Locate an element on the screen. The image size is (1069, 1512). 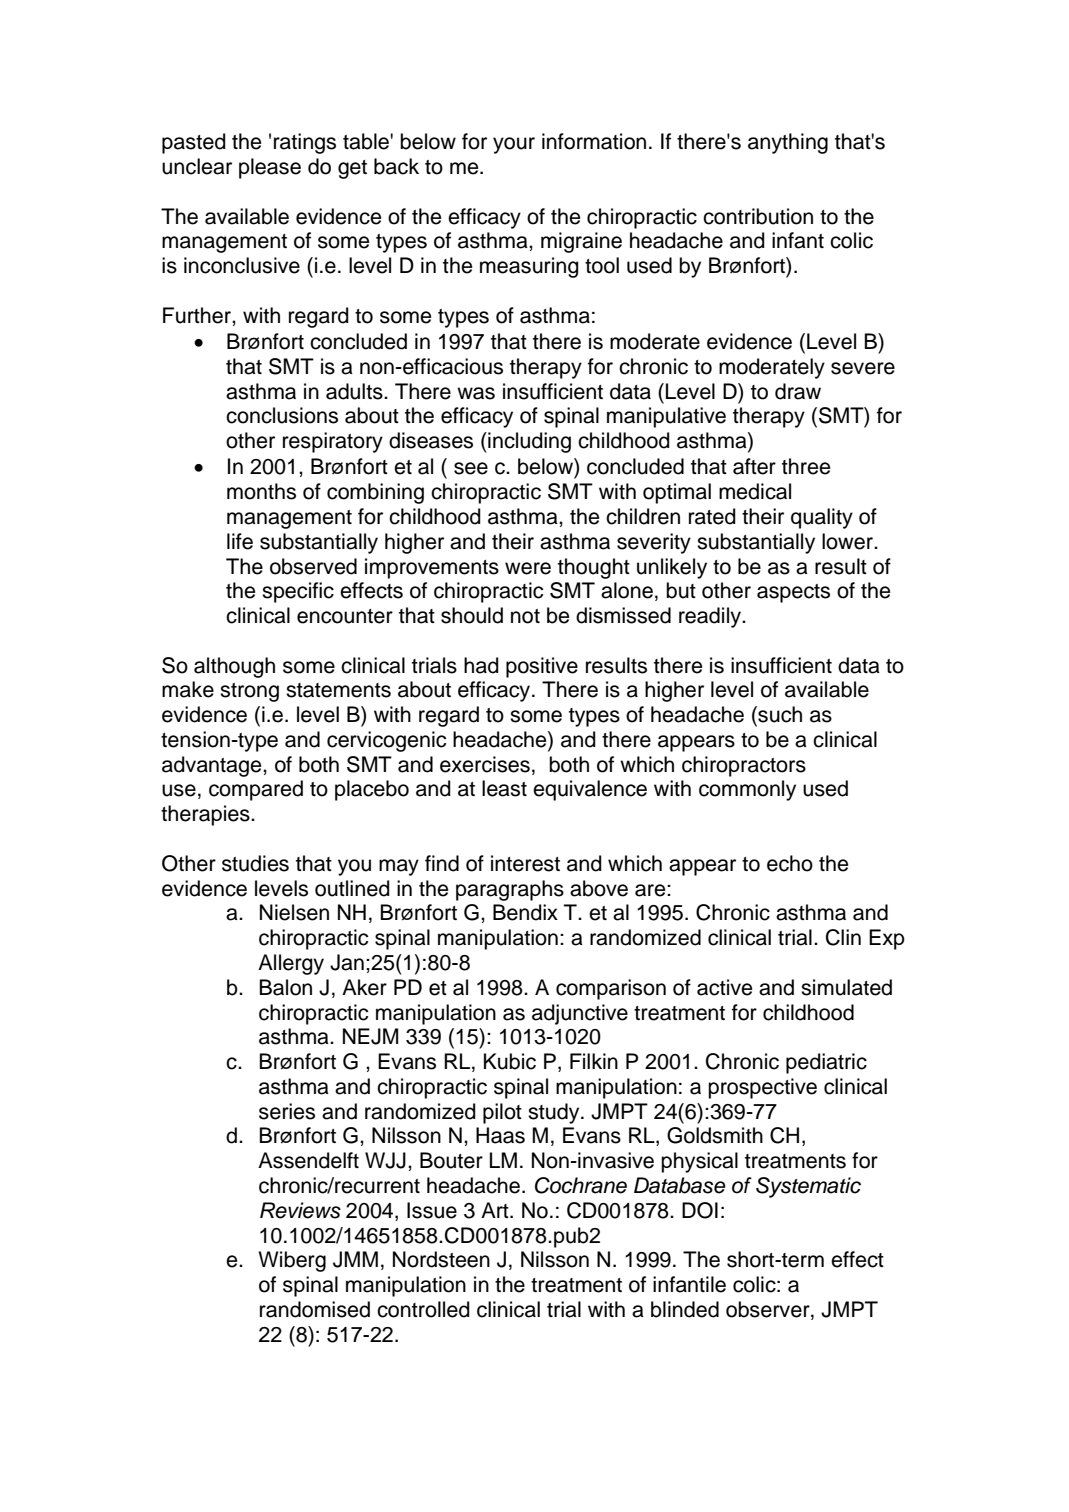
three is located at coordinates (806, 466).
